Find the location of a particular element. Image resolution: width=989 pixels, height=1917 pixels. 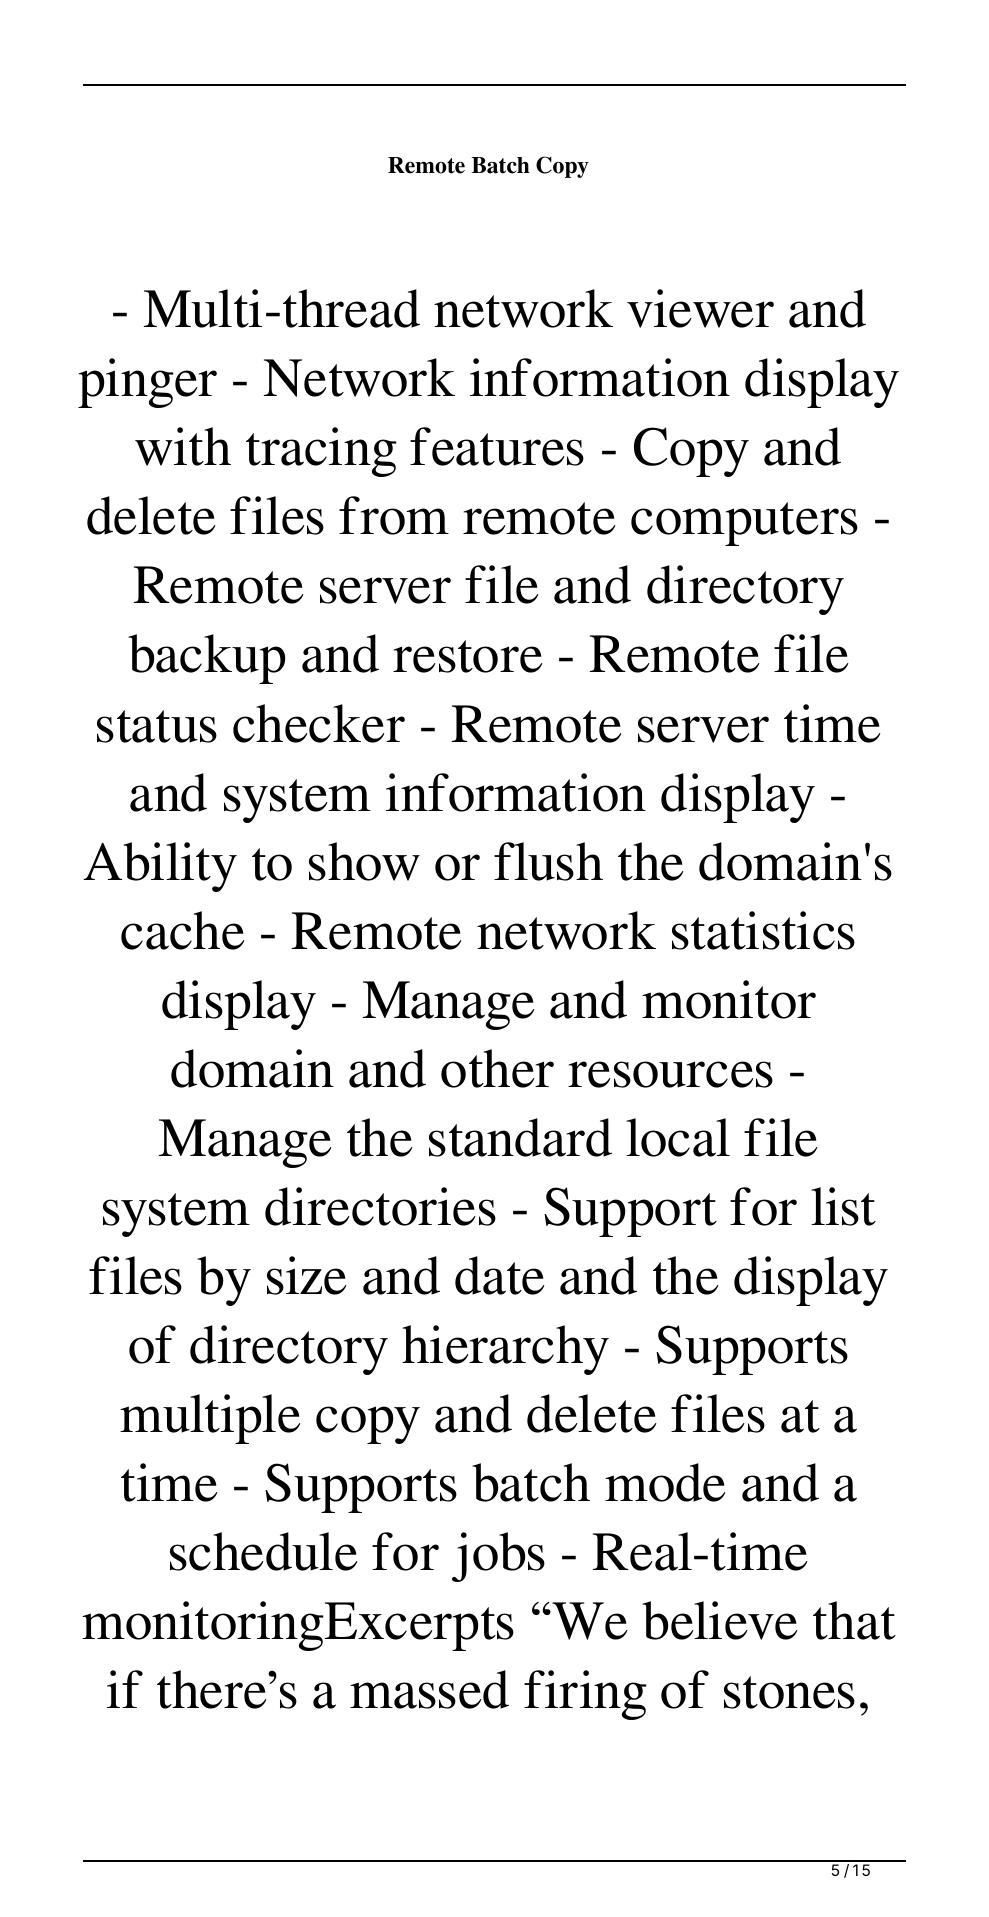

massed is located at coordinates (429, 1689).
